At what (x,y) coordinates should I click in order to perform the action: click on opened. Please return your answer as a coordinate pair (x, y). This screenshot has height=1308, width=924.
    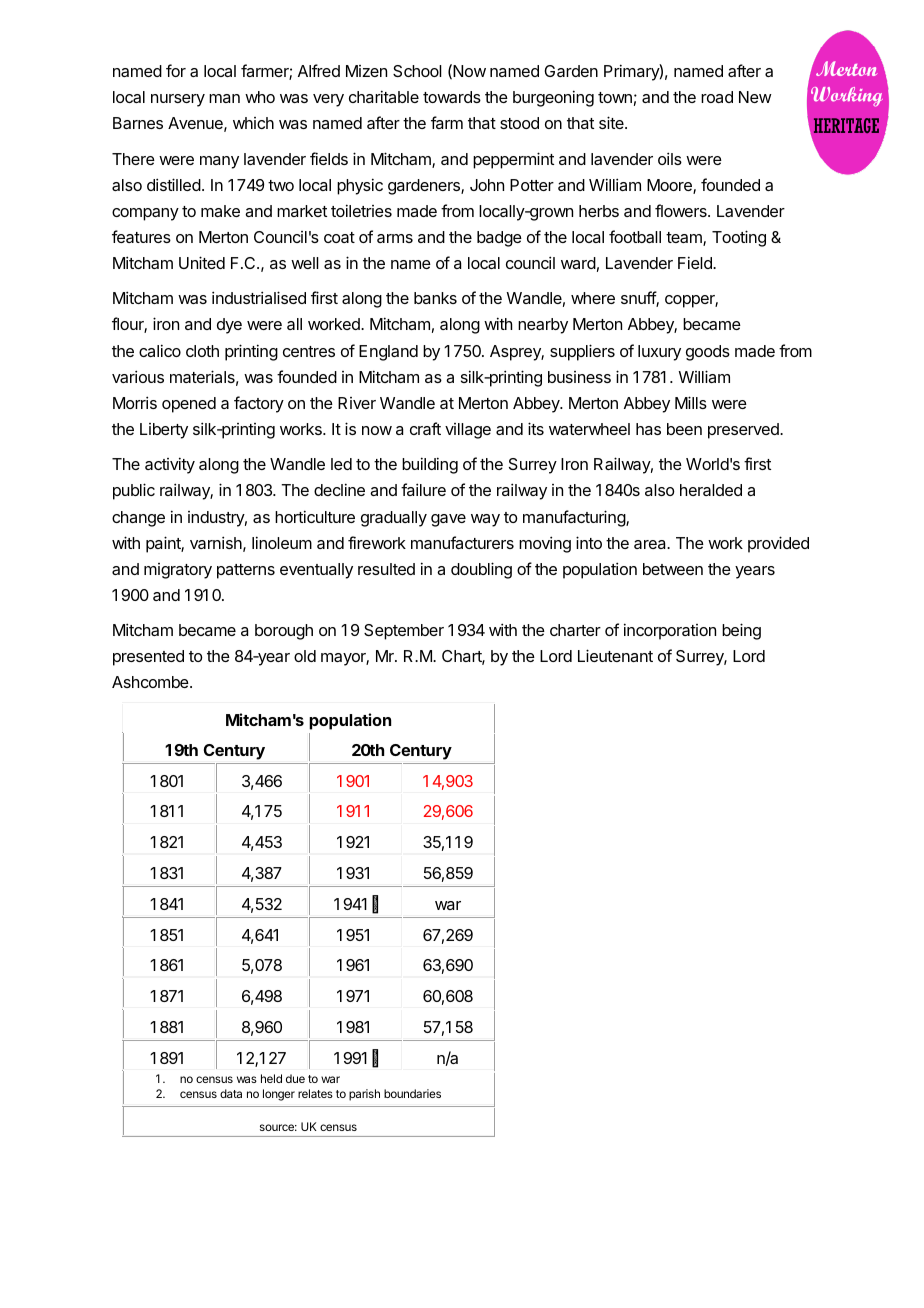
    Looking at the image, I should click on (189, 405).
